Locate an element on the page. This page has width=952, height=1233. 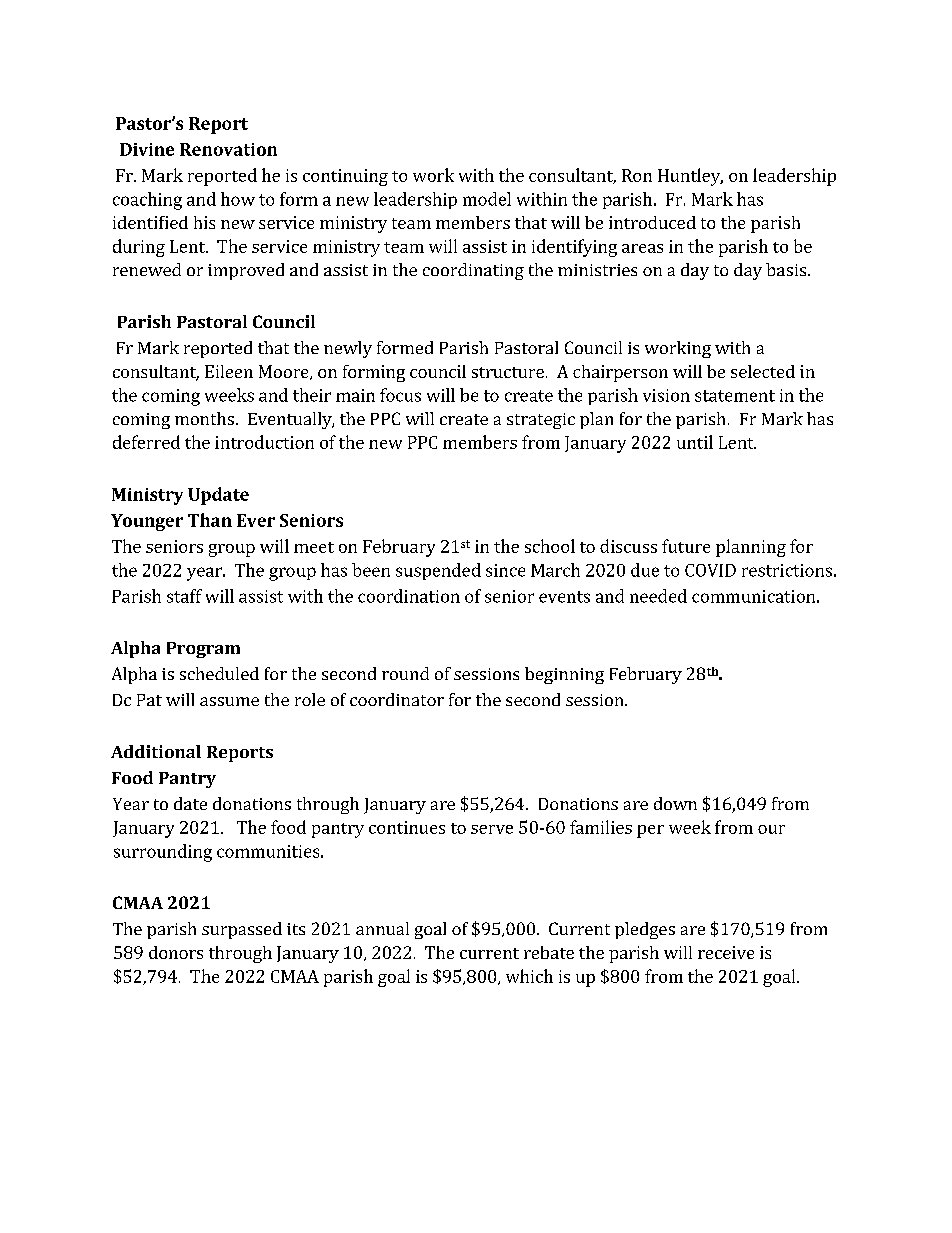
Renovation is located at coordinates (228, 149).
